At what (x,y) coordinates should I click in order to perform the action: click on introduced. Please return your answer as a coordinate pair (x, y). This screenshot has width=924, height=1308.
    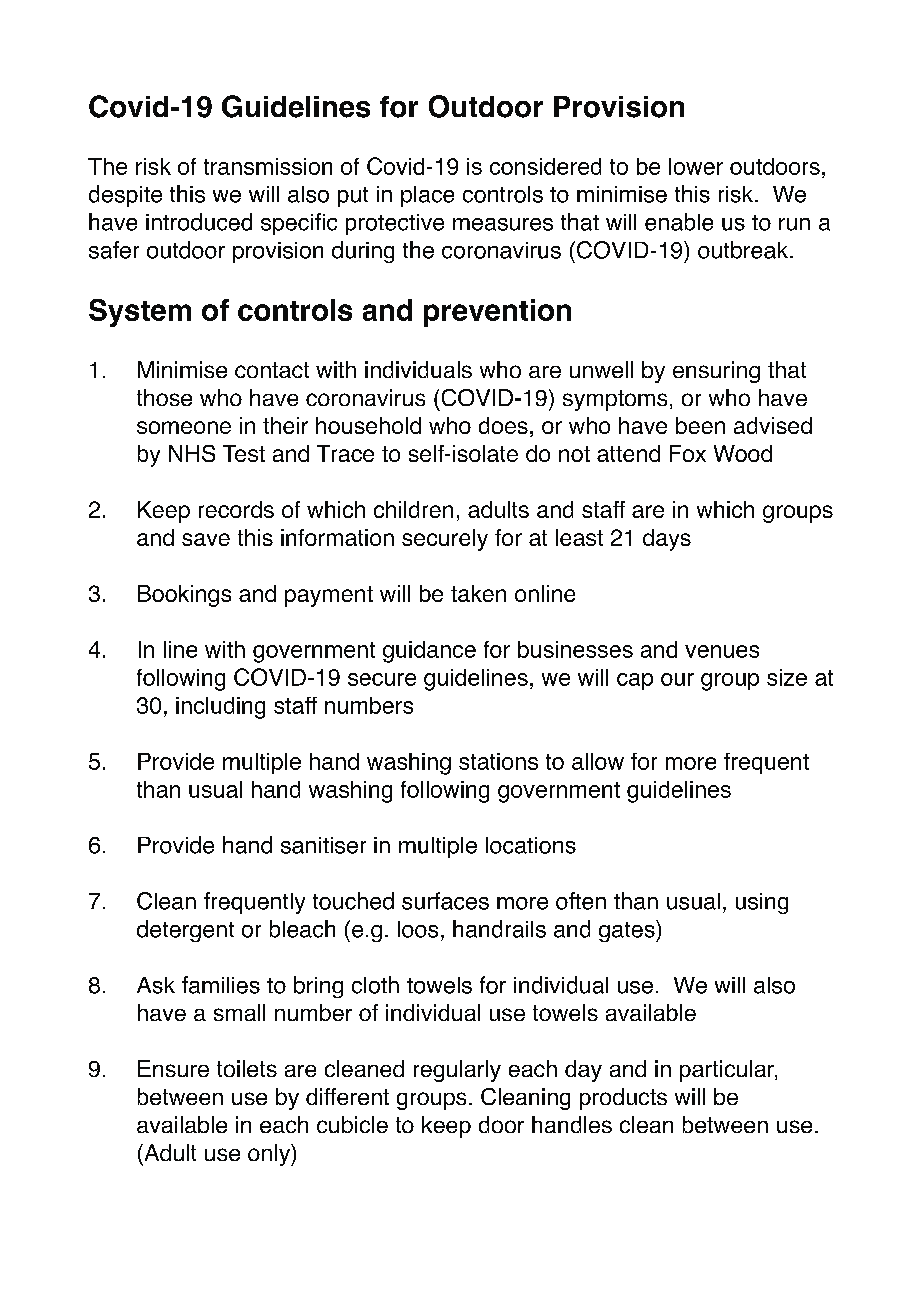
    Looking at the image, I should click on (199, 222).
